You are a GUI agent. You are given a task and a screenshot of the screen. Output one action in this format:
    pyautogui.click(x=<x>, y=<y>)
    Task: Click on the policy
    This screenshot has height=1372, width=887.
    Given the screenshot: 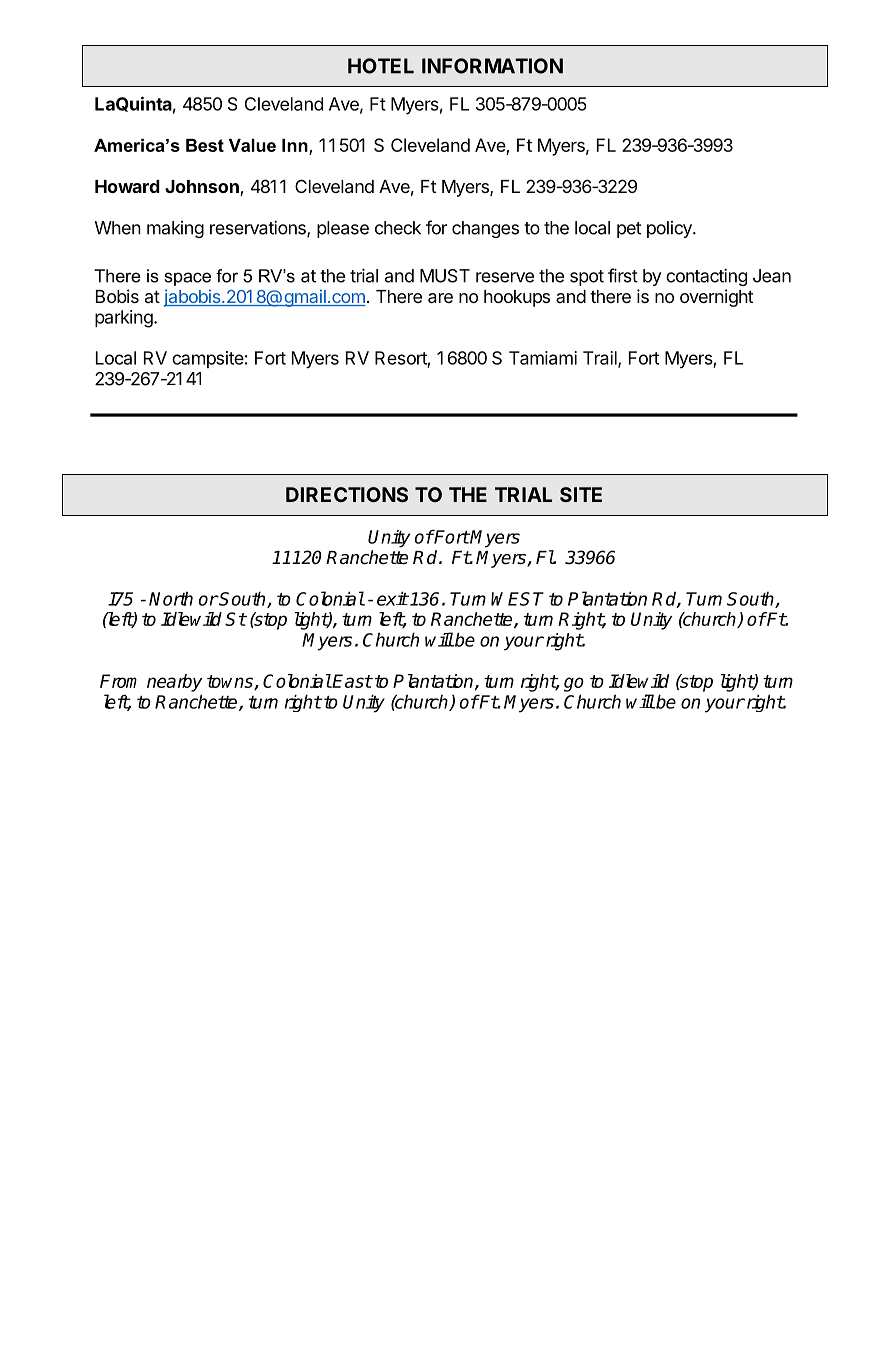 What is the action you would take?
    pyautogui.click(x=670, y=229)
